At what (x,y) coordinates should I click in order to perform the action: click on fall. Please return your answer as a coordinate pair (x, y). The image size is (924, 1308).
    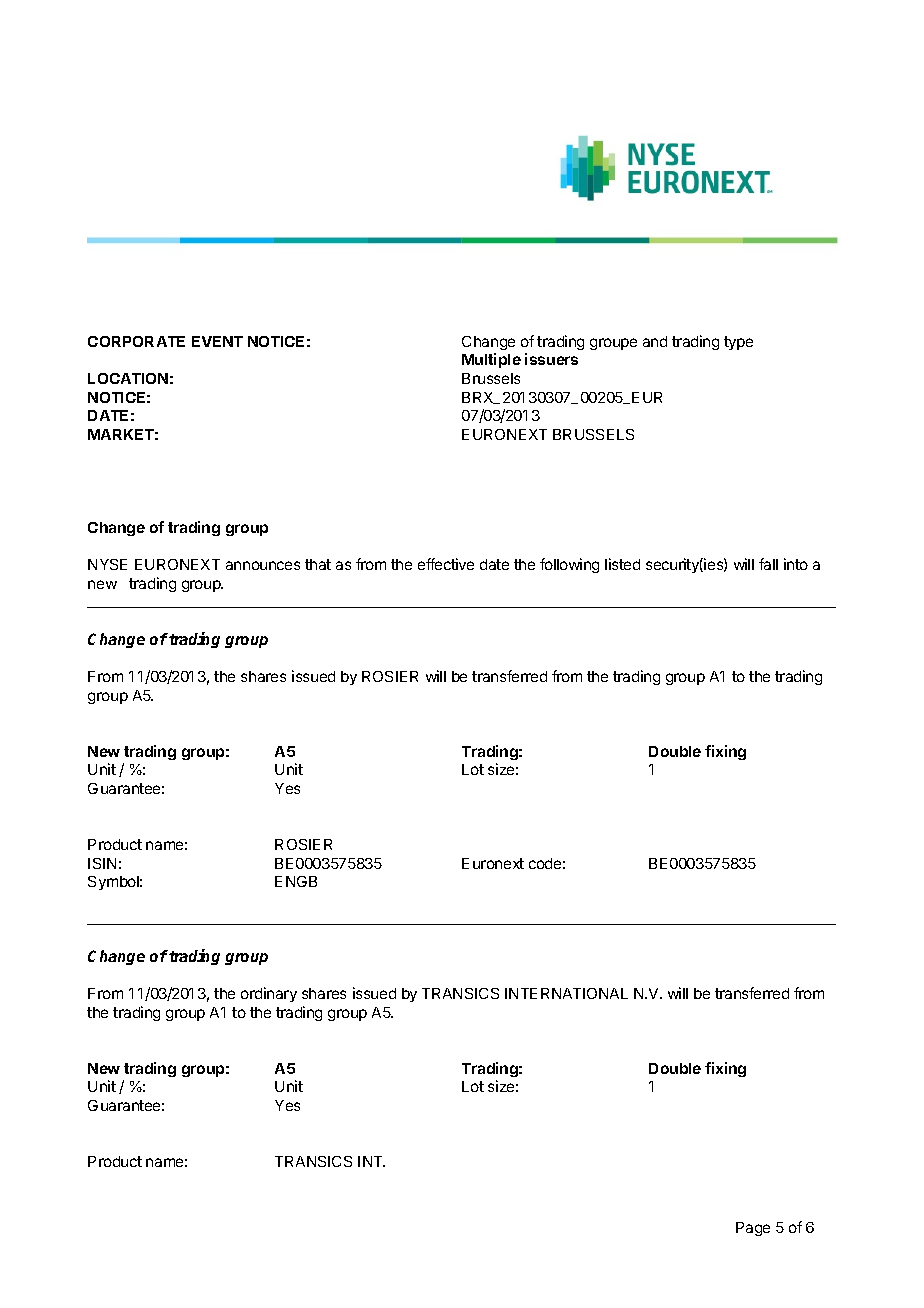
    Looking at the image, I should click on (768, 564).
